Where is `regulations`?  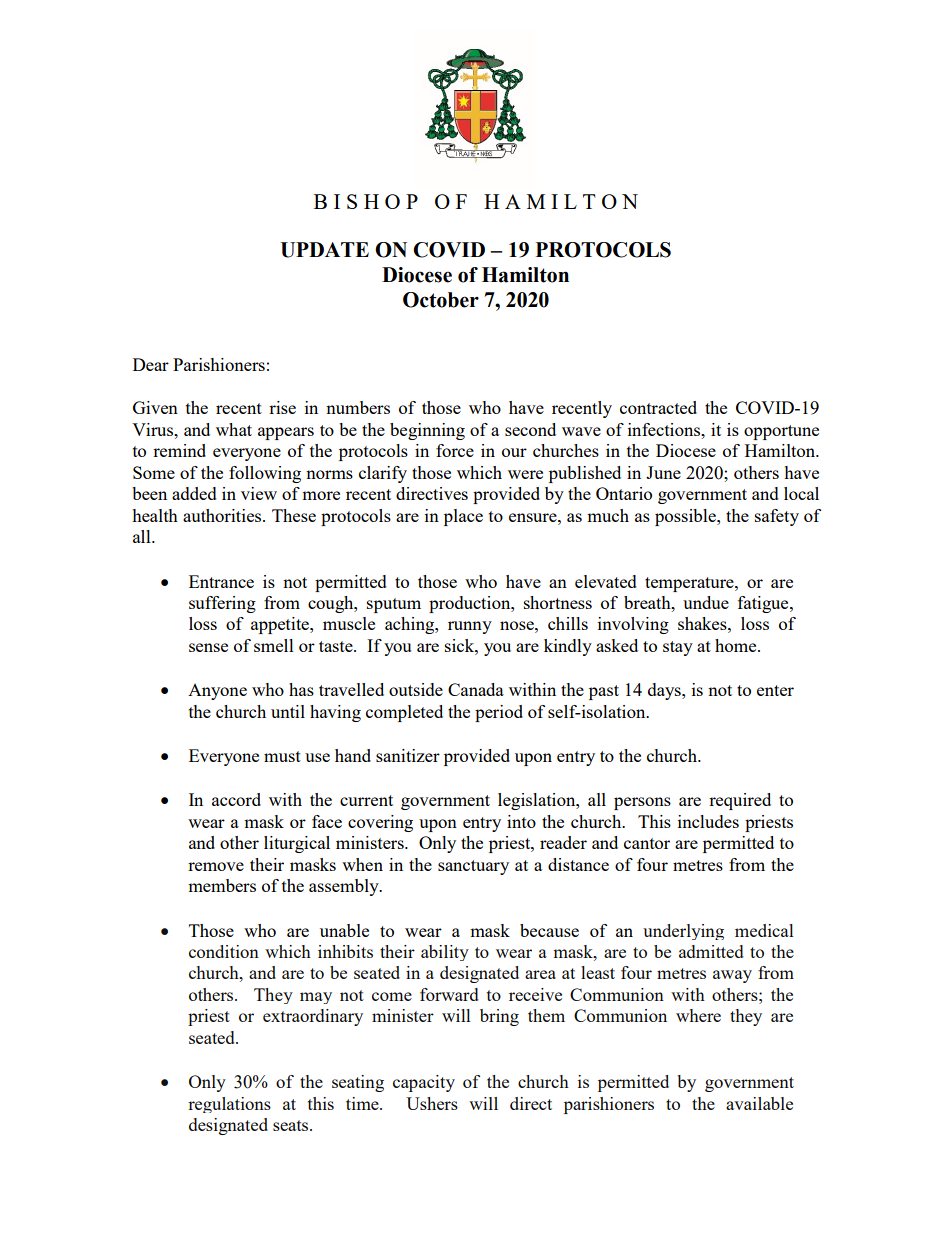 regulations is located at coordinates (229, 1105).
